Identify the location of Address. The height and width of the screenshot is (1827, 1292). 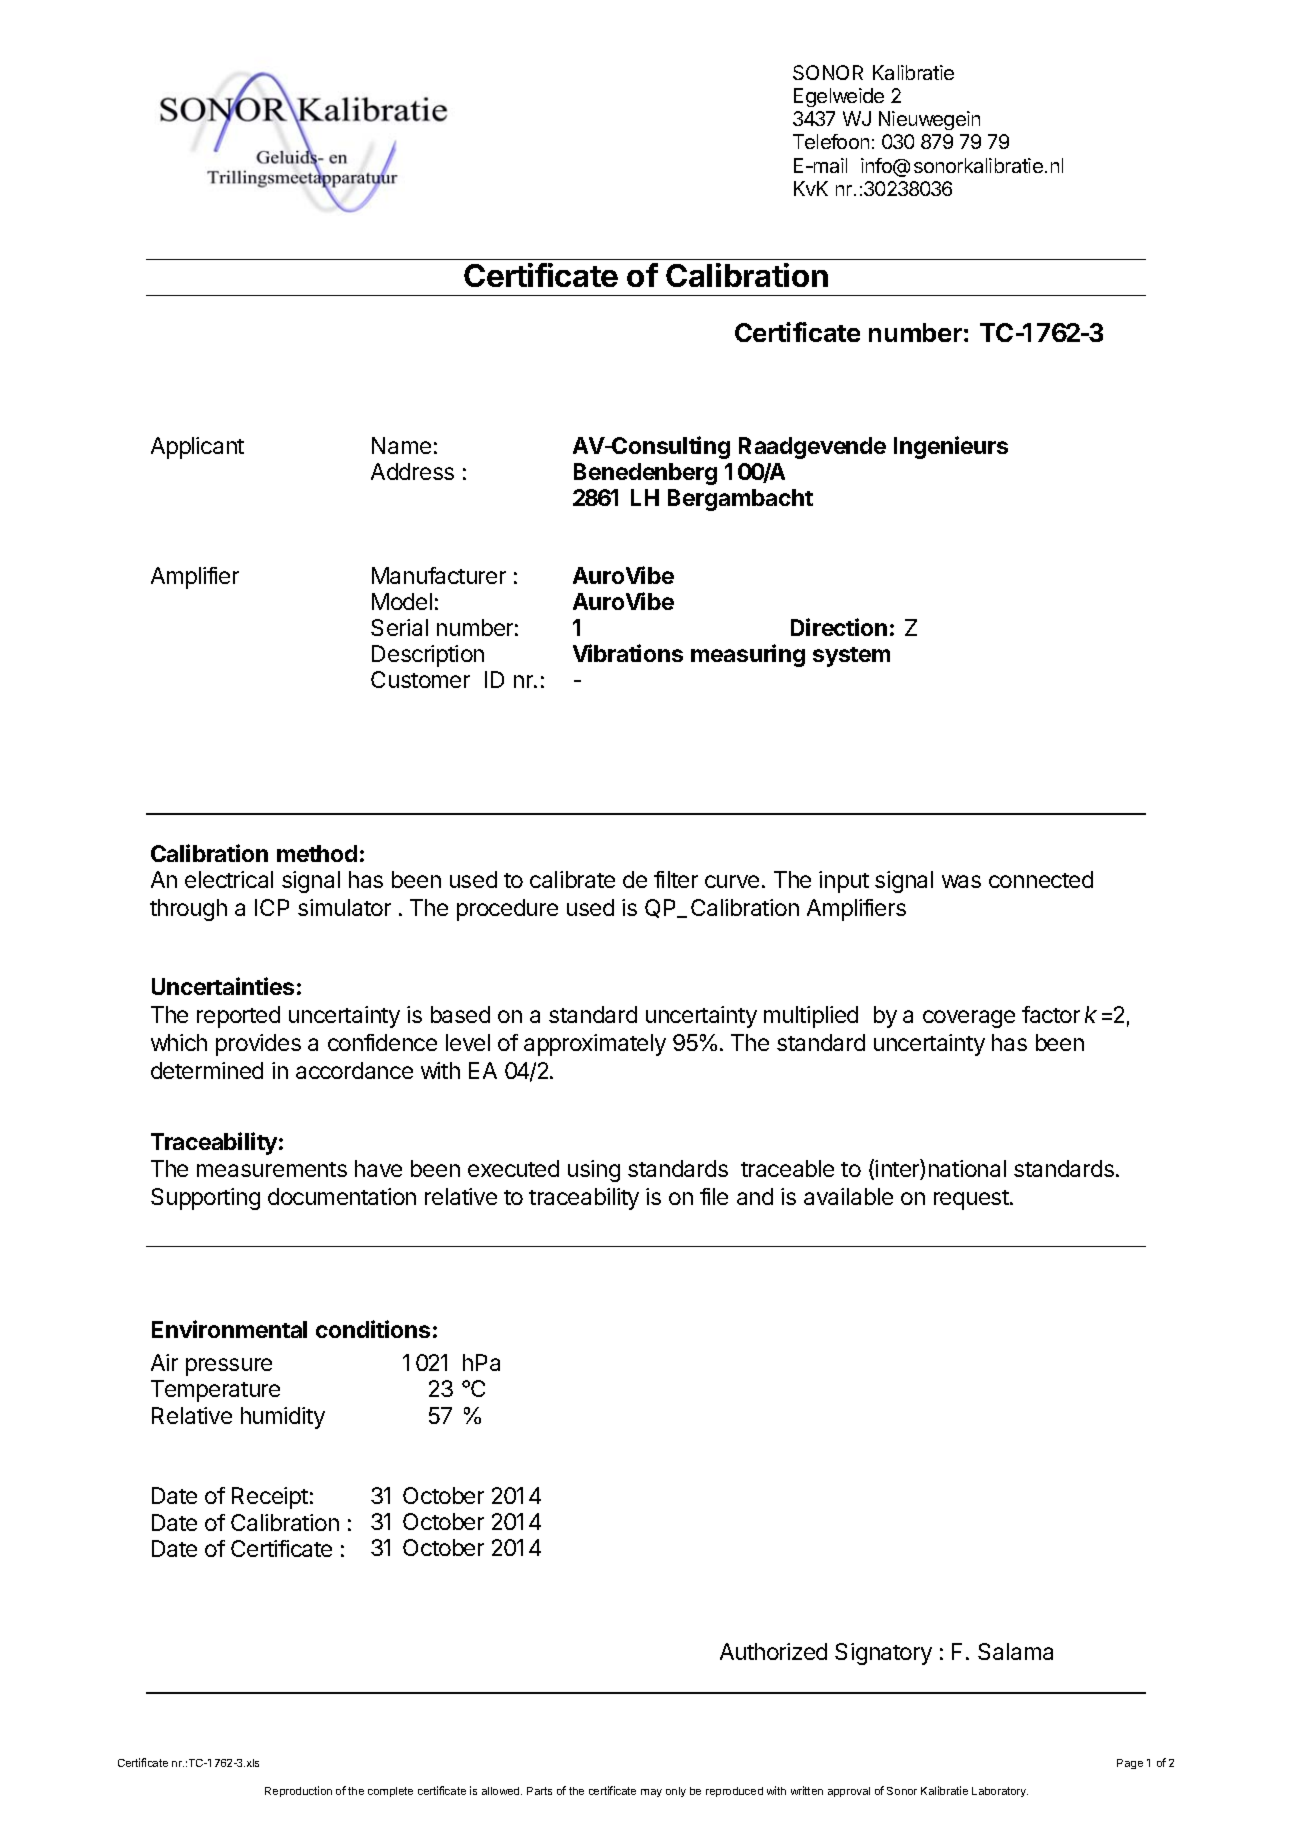
(412, 471).
